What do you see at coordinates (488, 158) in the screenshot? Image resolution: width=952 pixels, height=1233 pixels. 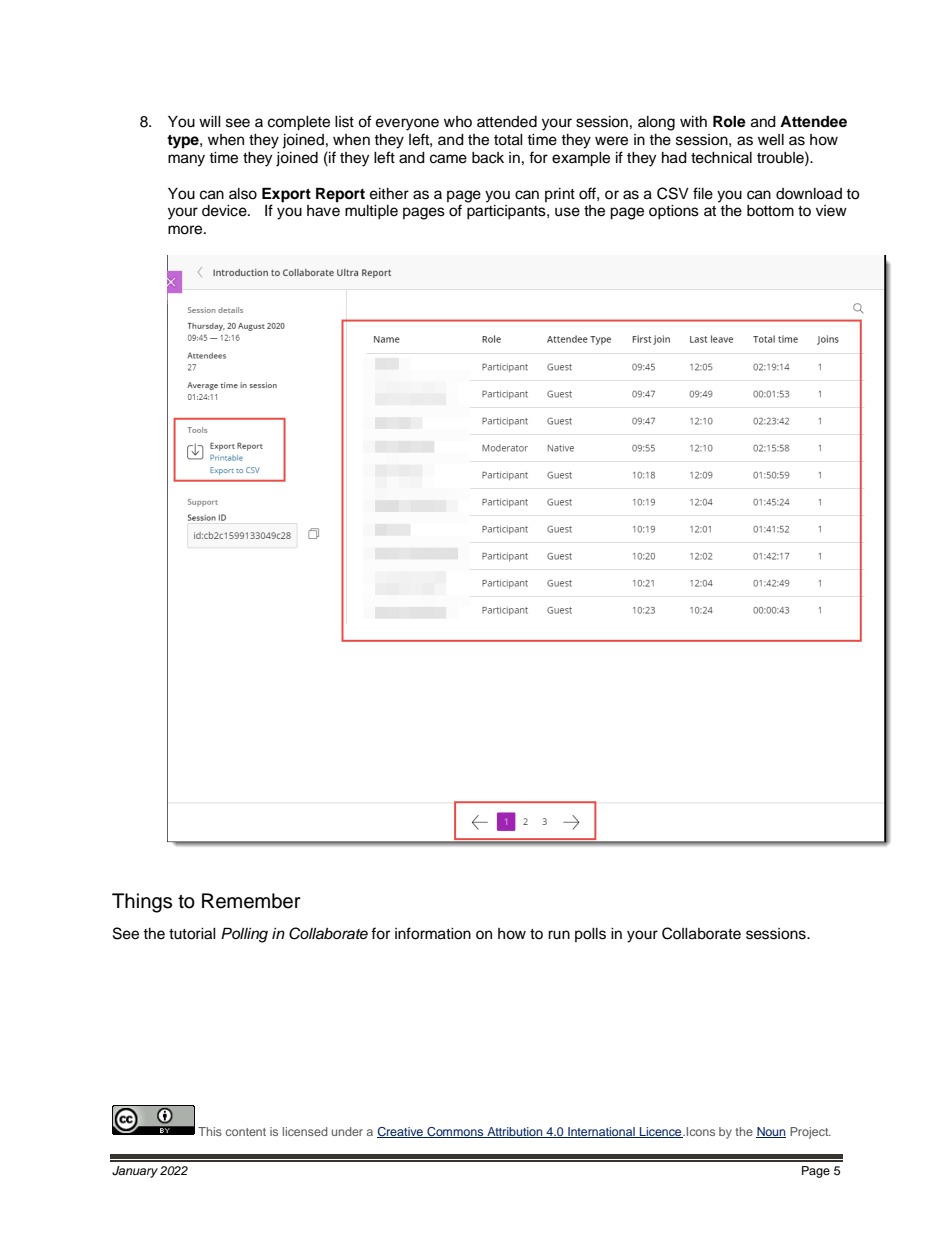 I see `back` at bounding box center [488, 158].
